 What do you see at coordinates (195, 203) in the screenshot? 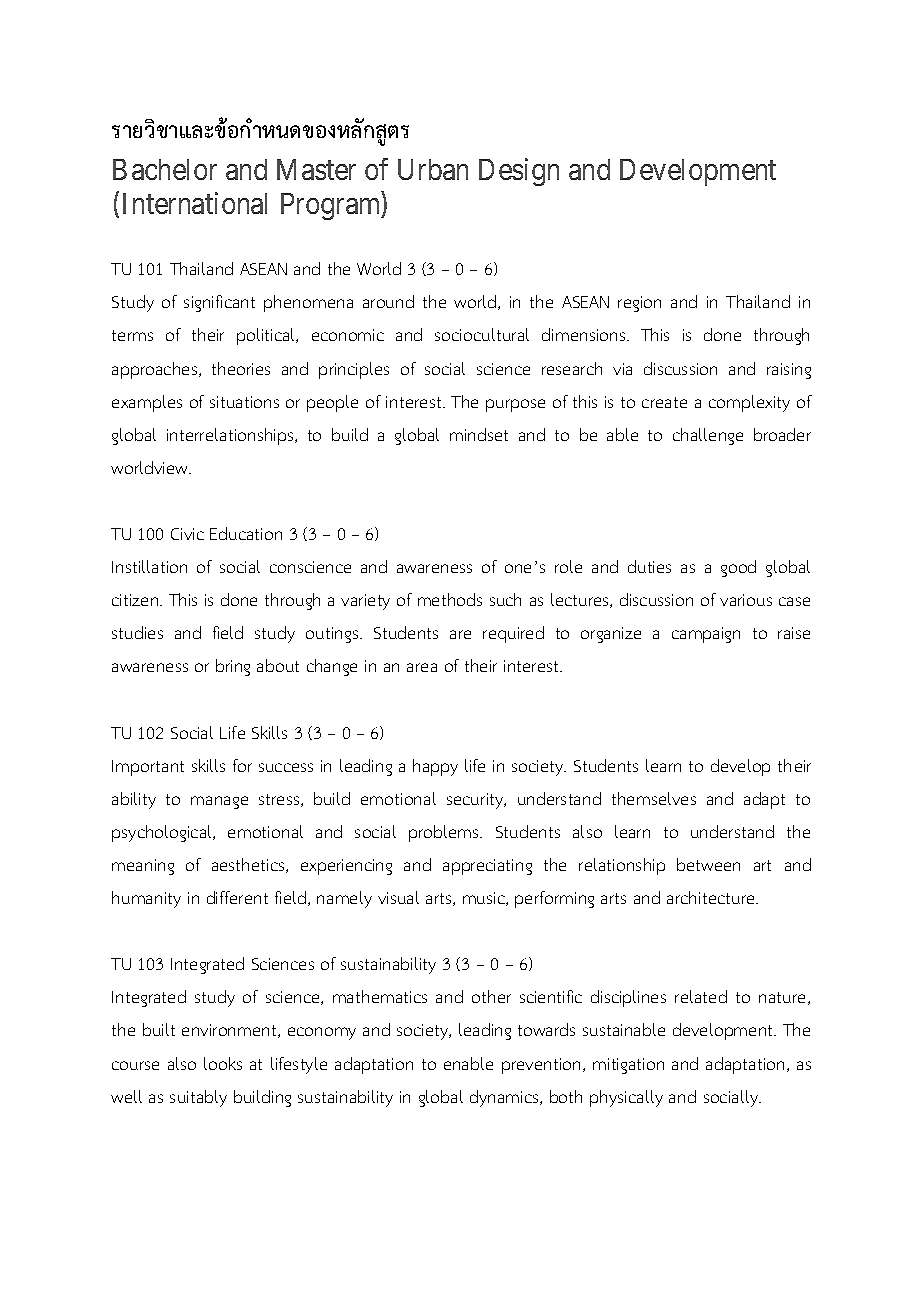
I see `International` at bounding box center [195, 203].
